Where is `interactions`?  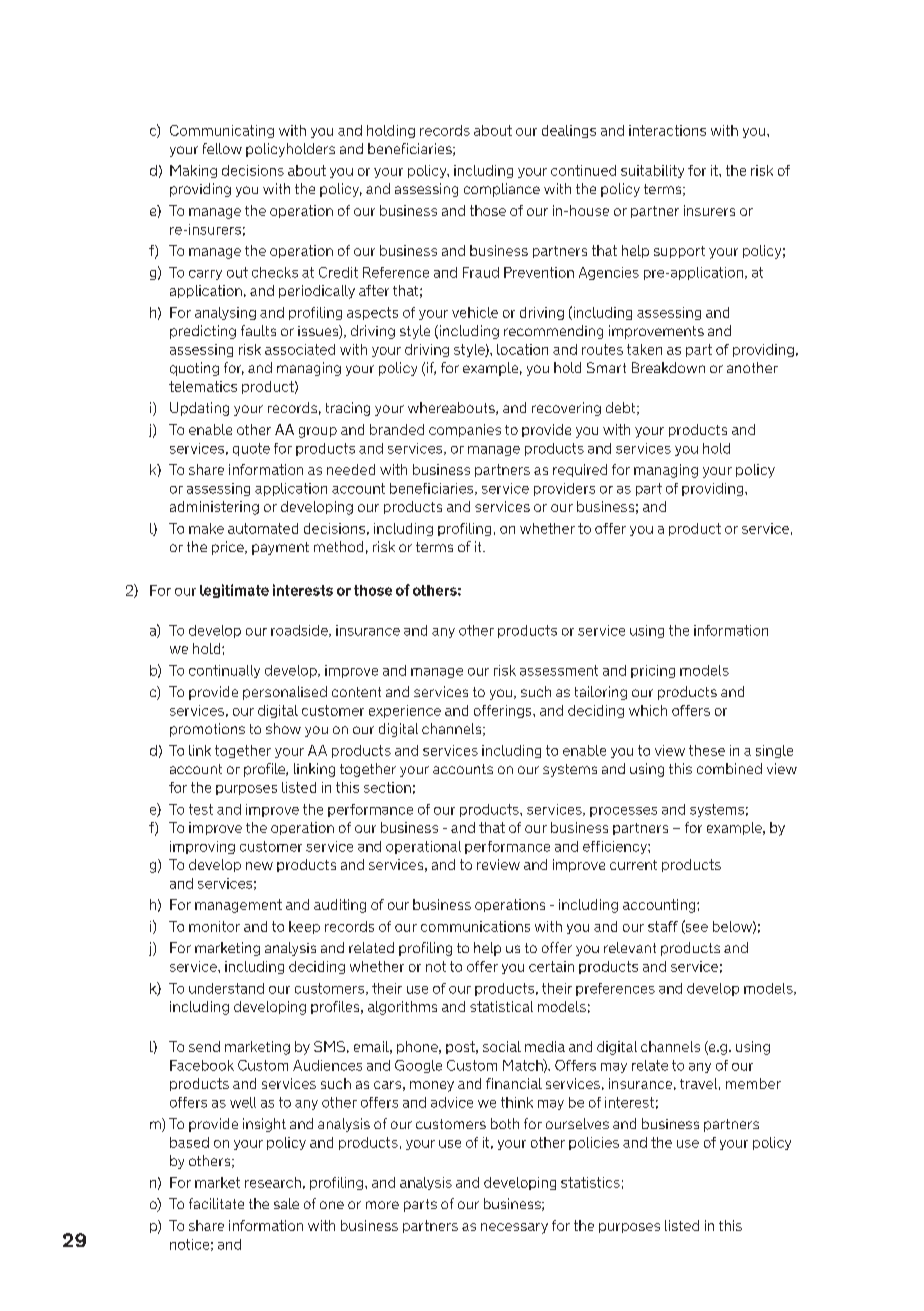 interactions is located at coordinates (667, 130).
